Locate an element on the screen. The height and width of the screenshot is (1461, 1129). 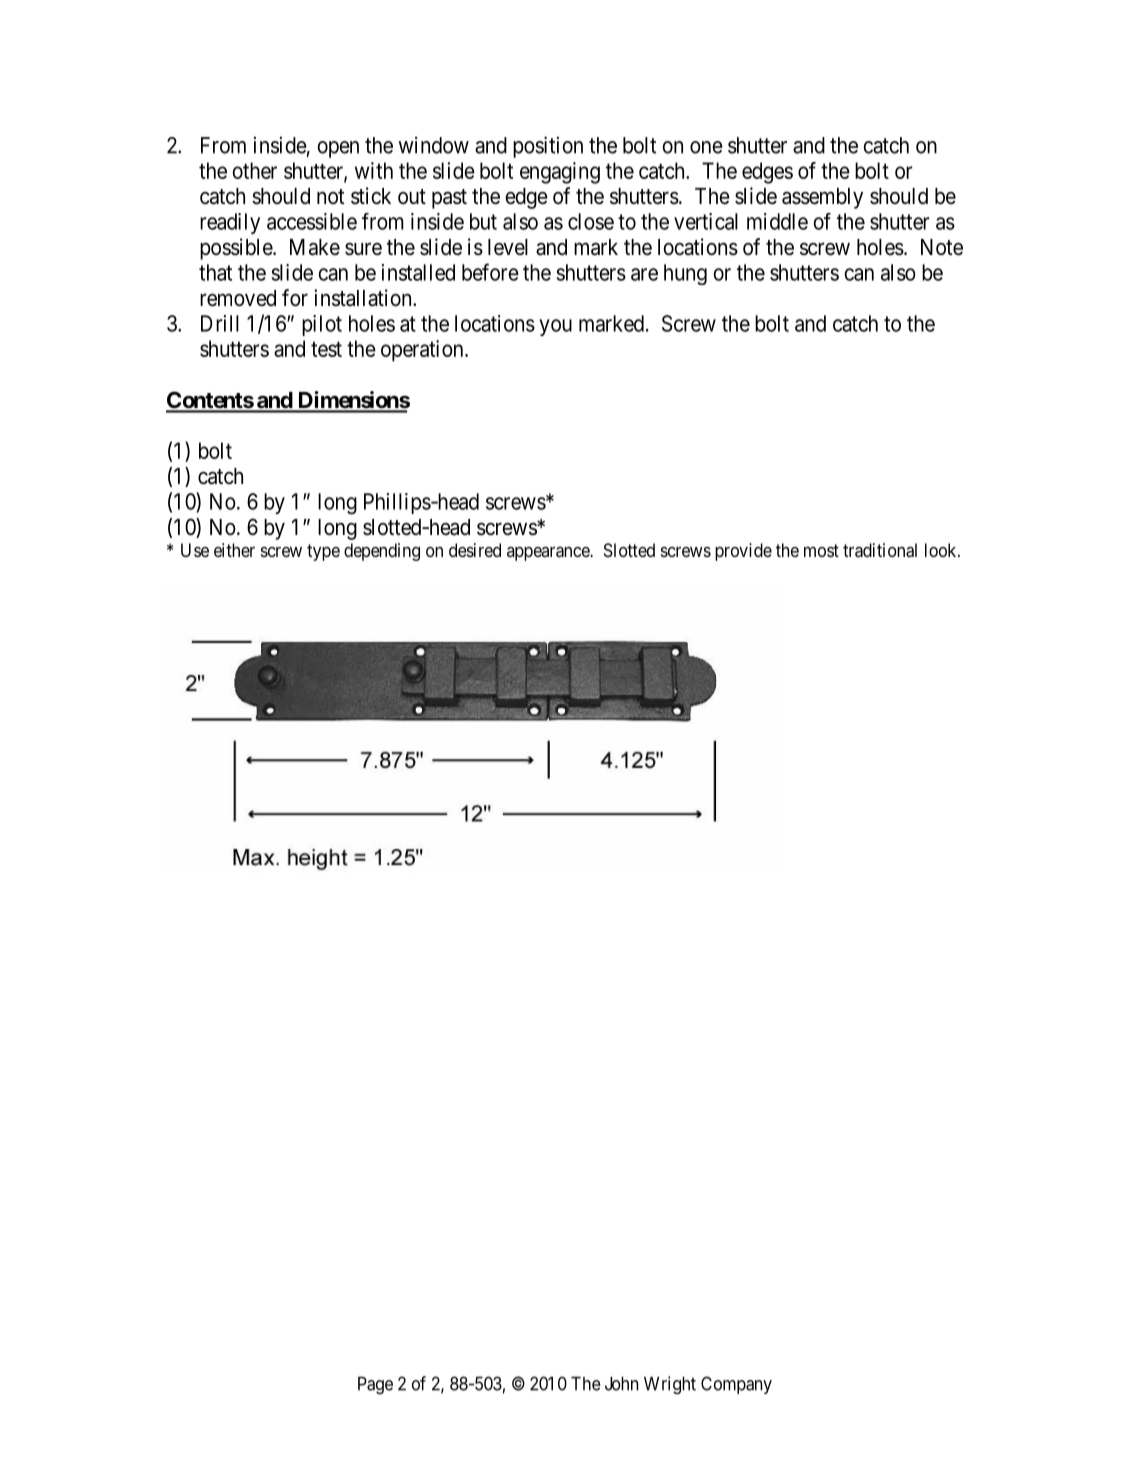
type is located at coordinates (323, 552).
